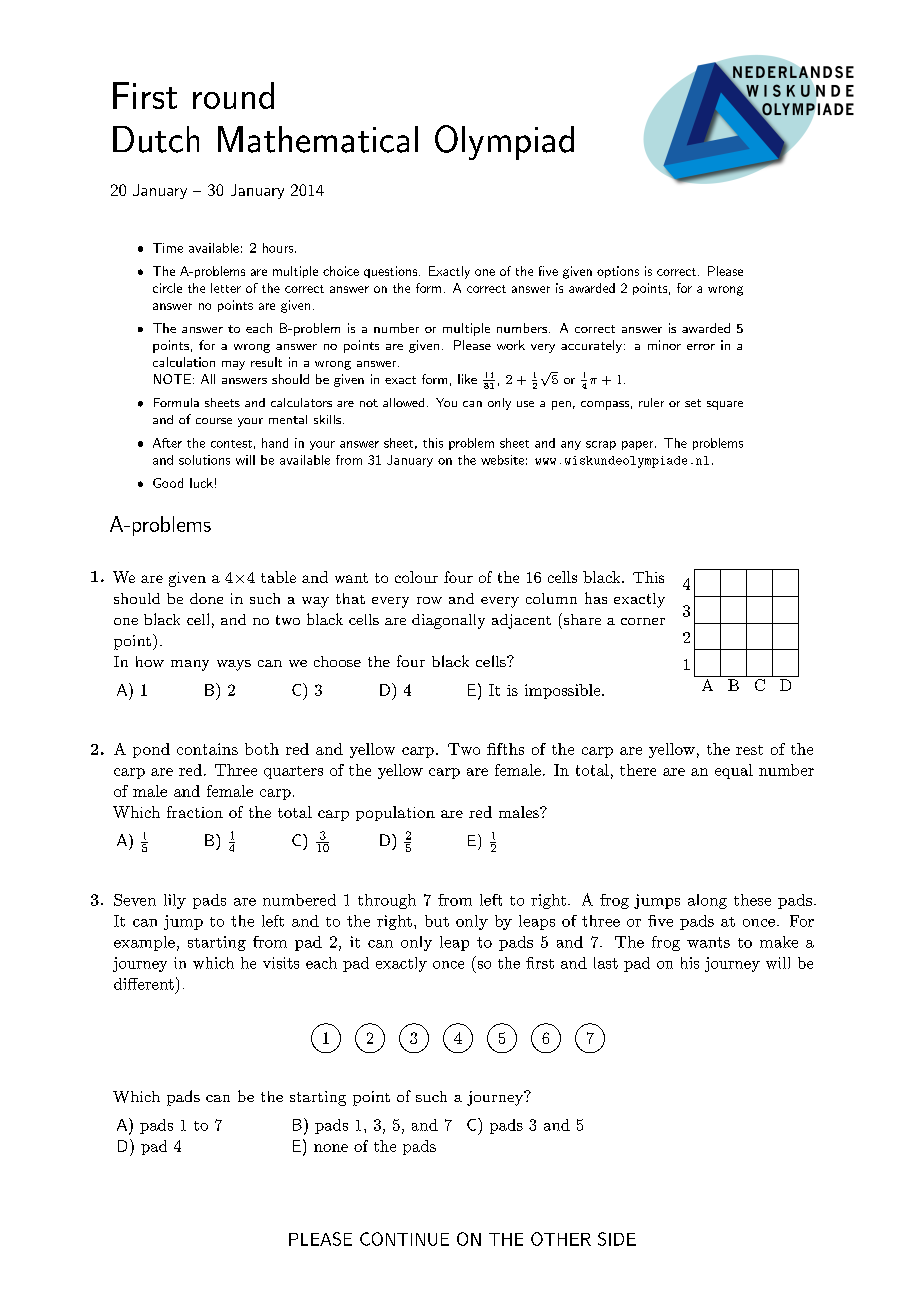 The width and height of the image is (924, 1308). Describe the element at coordinates (637, 445) in the image. I see `paper` at that location.
